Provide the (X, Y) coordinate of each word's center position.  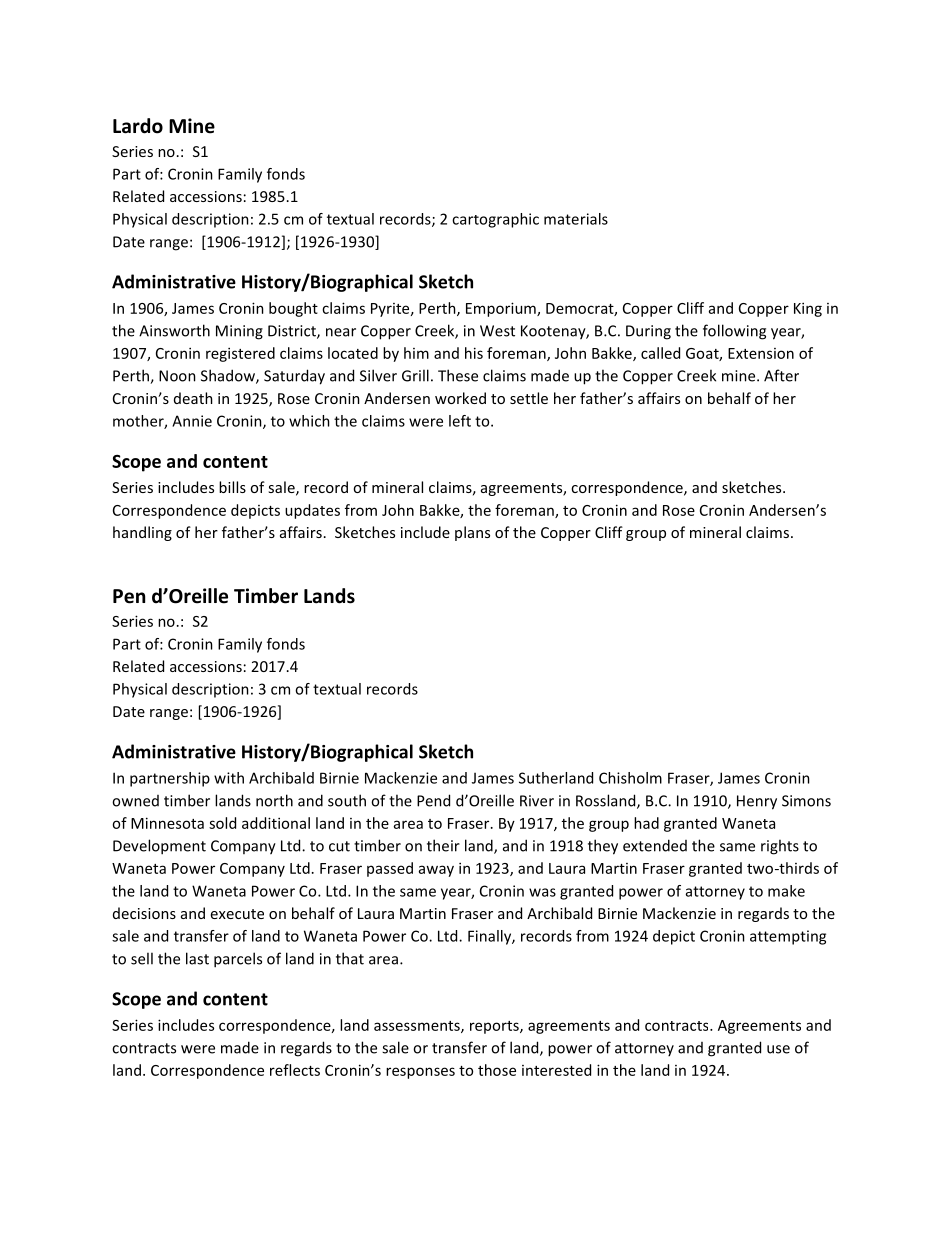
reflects (295, 1070)
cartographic (495, 220)
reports (495, 1027)
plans (472, 533)
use (778, 1049)
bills (232, 487)
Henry (757, 802)
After (781, 375)
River (537, 801)
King (808, 309)
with (229, 778)
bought (293, 309)
